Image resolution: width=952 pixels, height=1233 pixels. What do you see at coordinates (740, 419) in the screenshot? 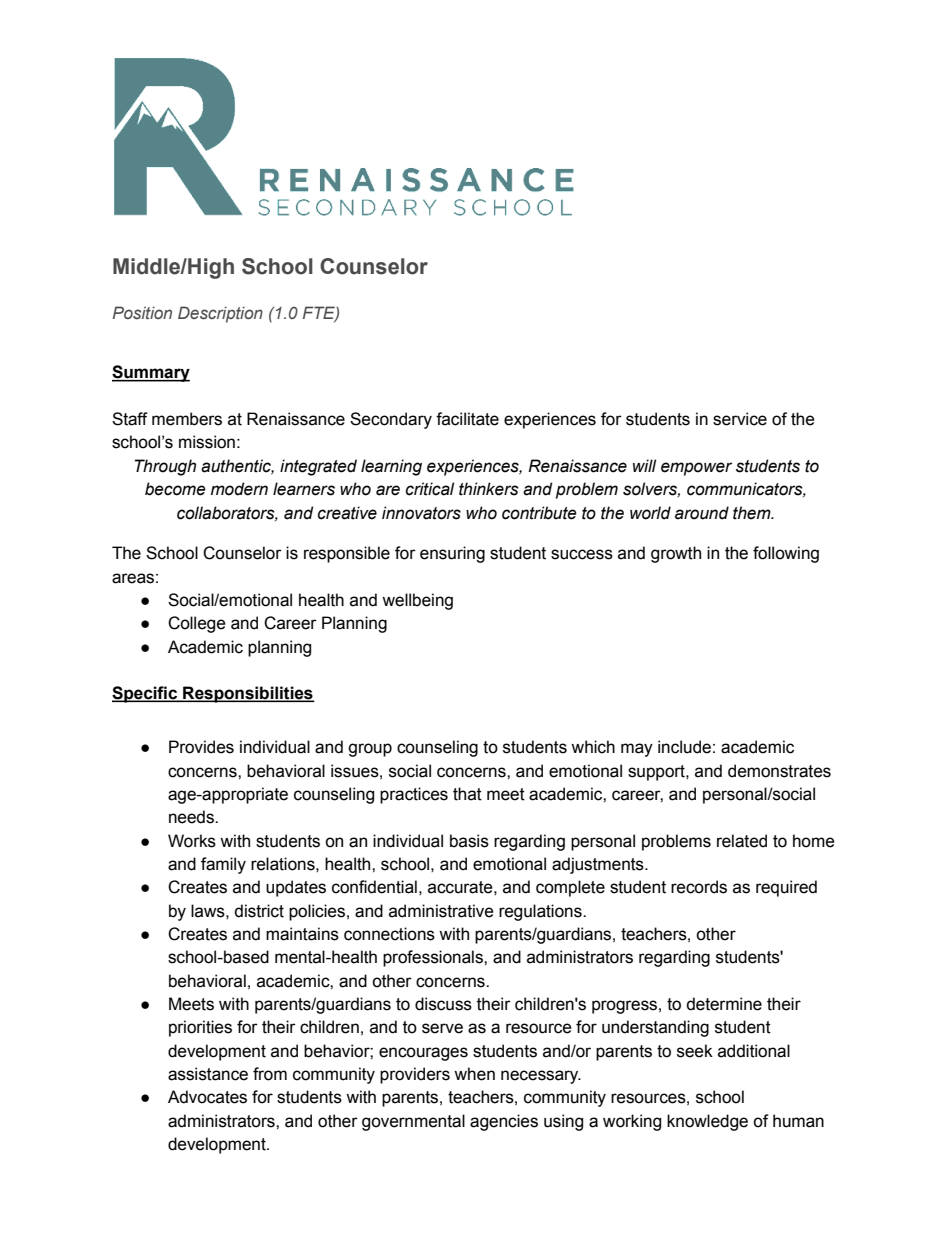
I see `service` at bounding box center [740, 419].
